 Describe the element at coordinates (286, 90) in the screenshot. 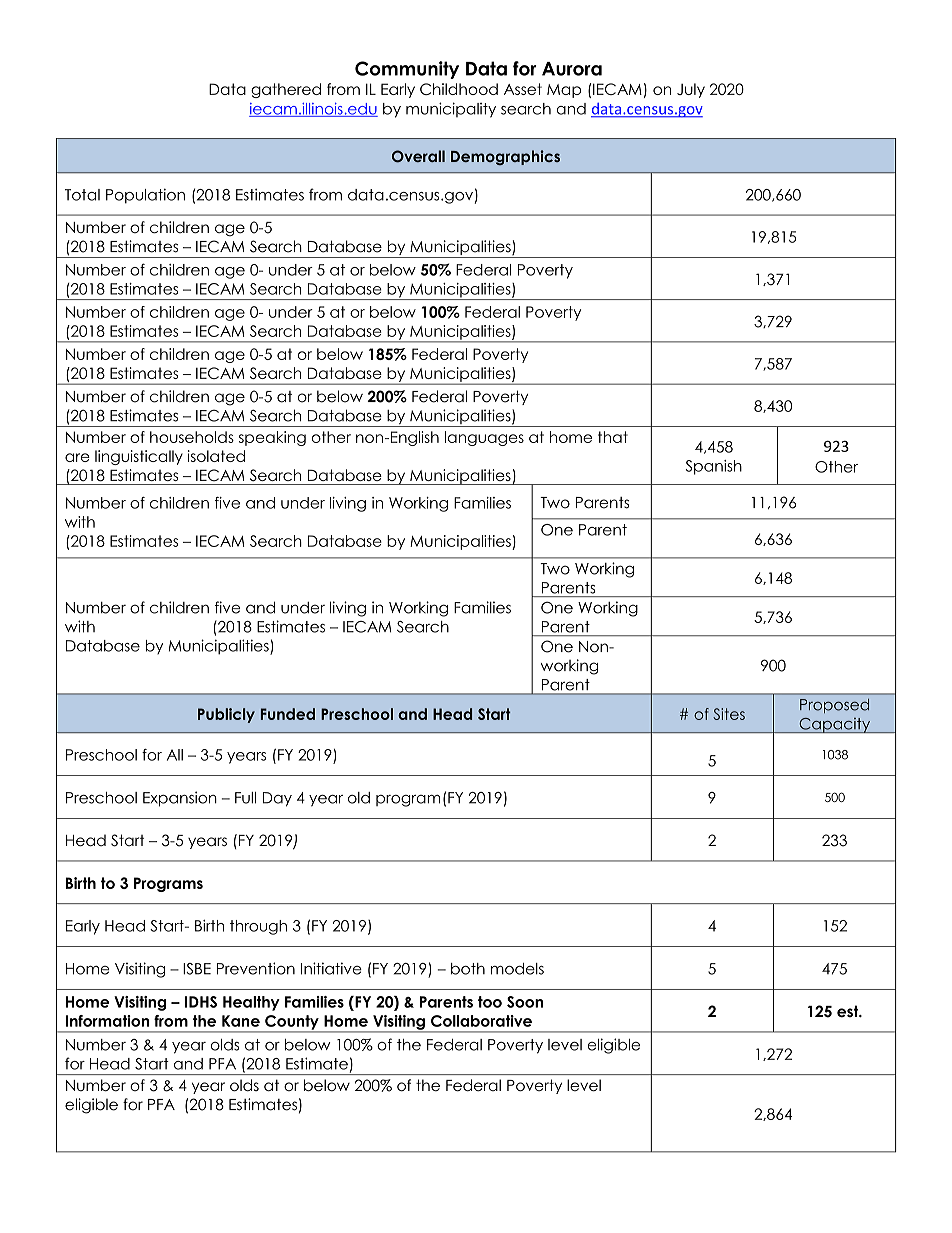

I see `gathered` at that location.
